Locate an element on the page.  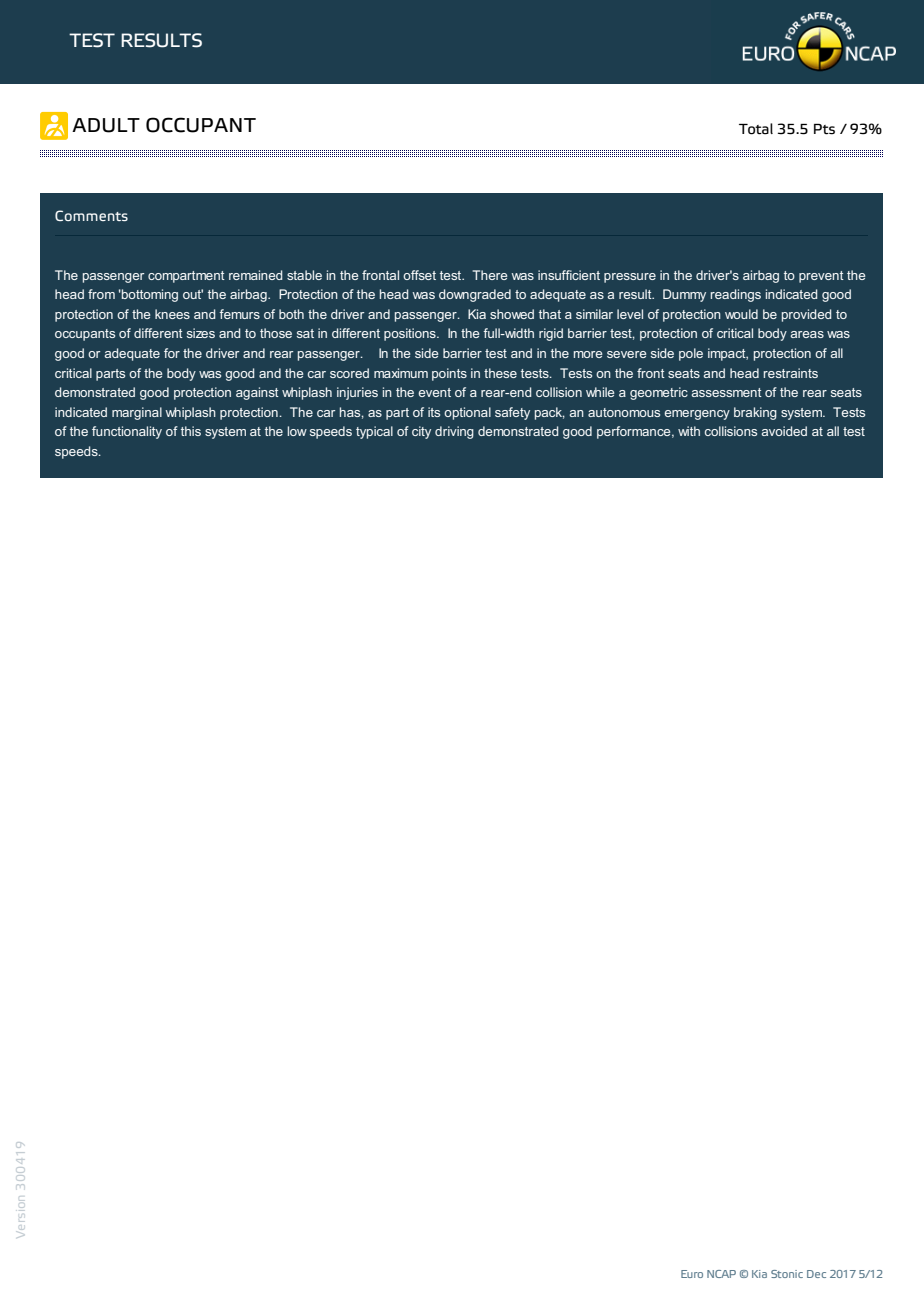
with is located at coordinates (689, 431).
